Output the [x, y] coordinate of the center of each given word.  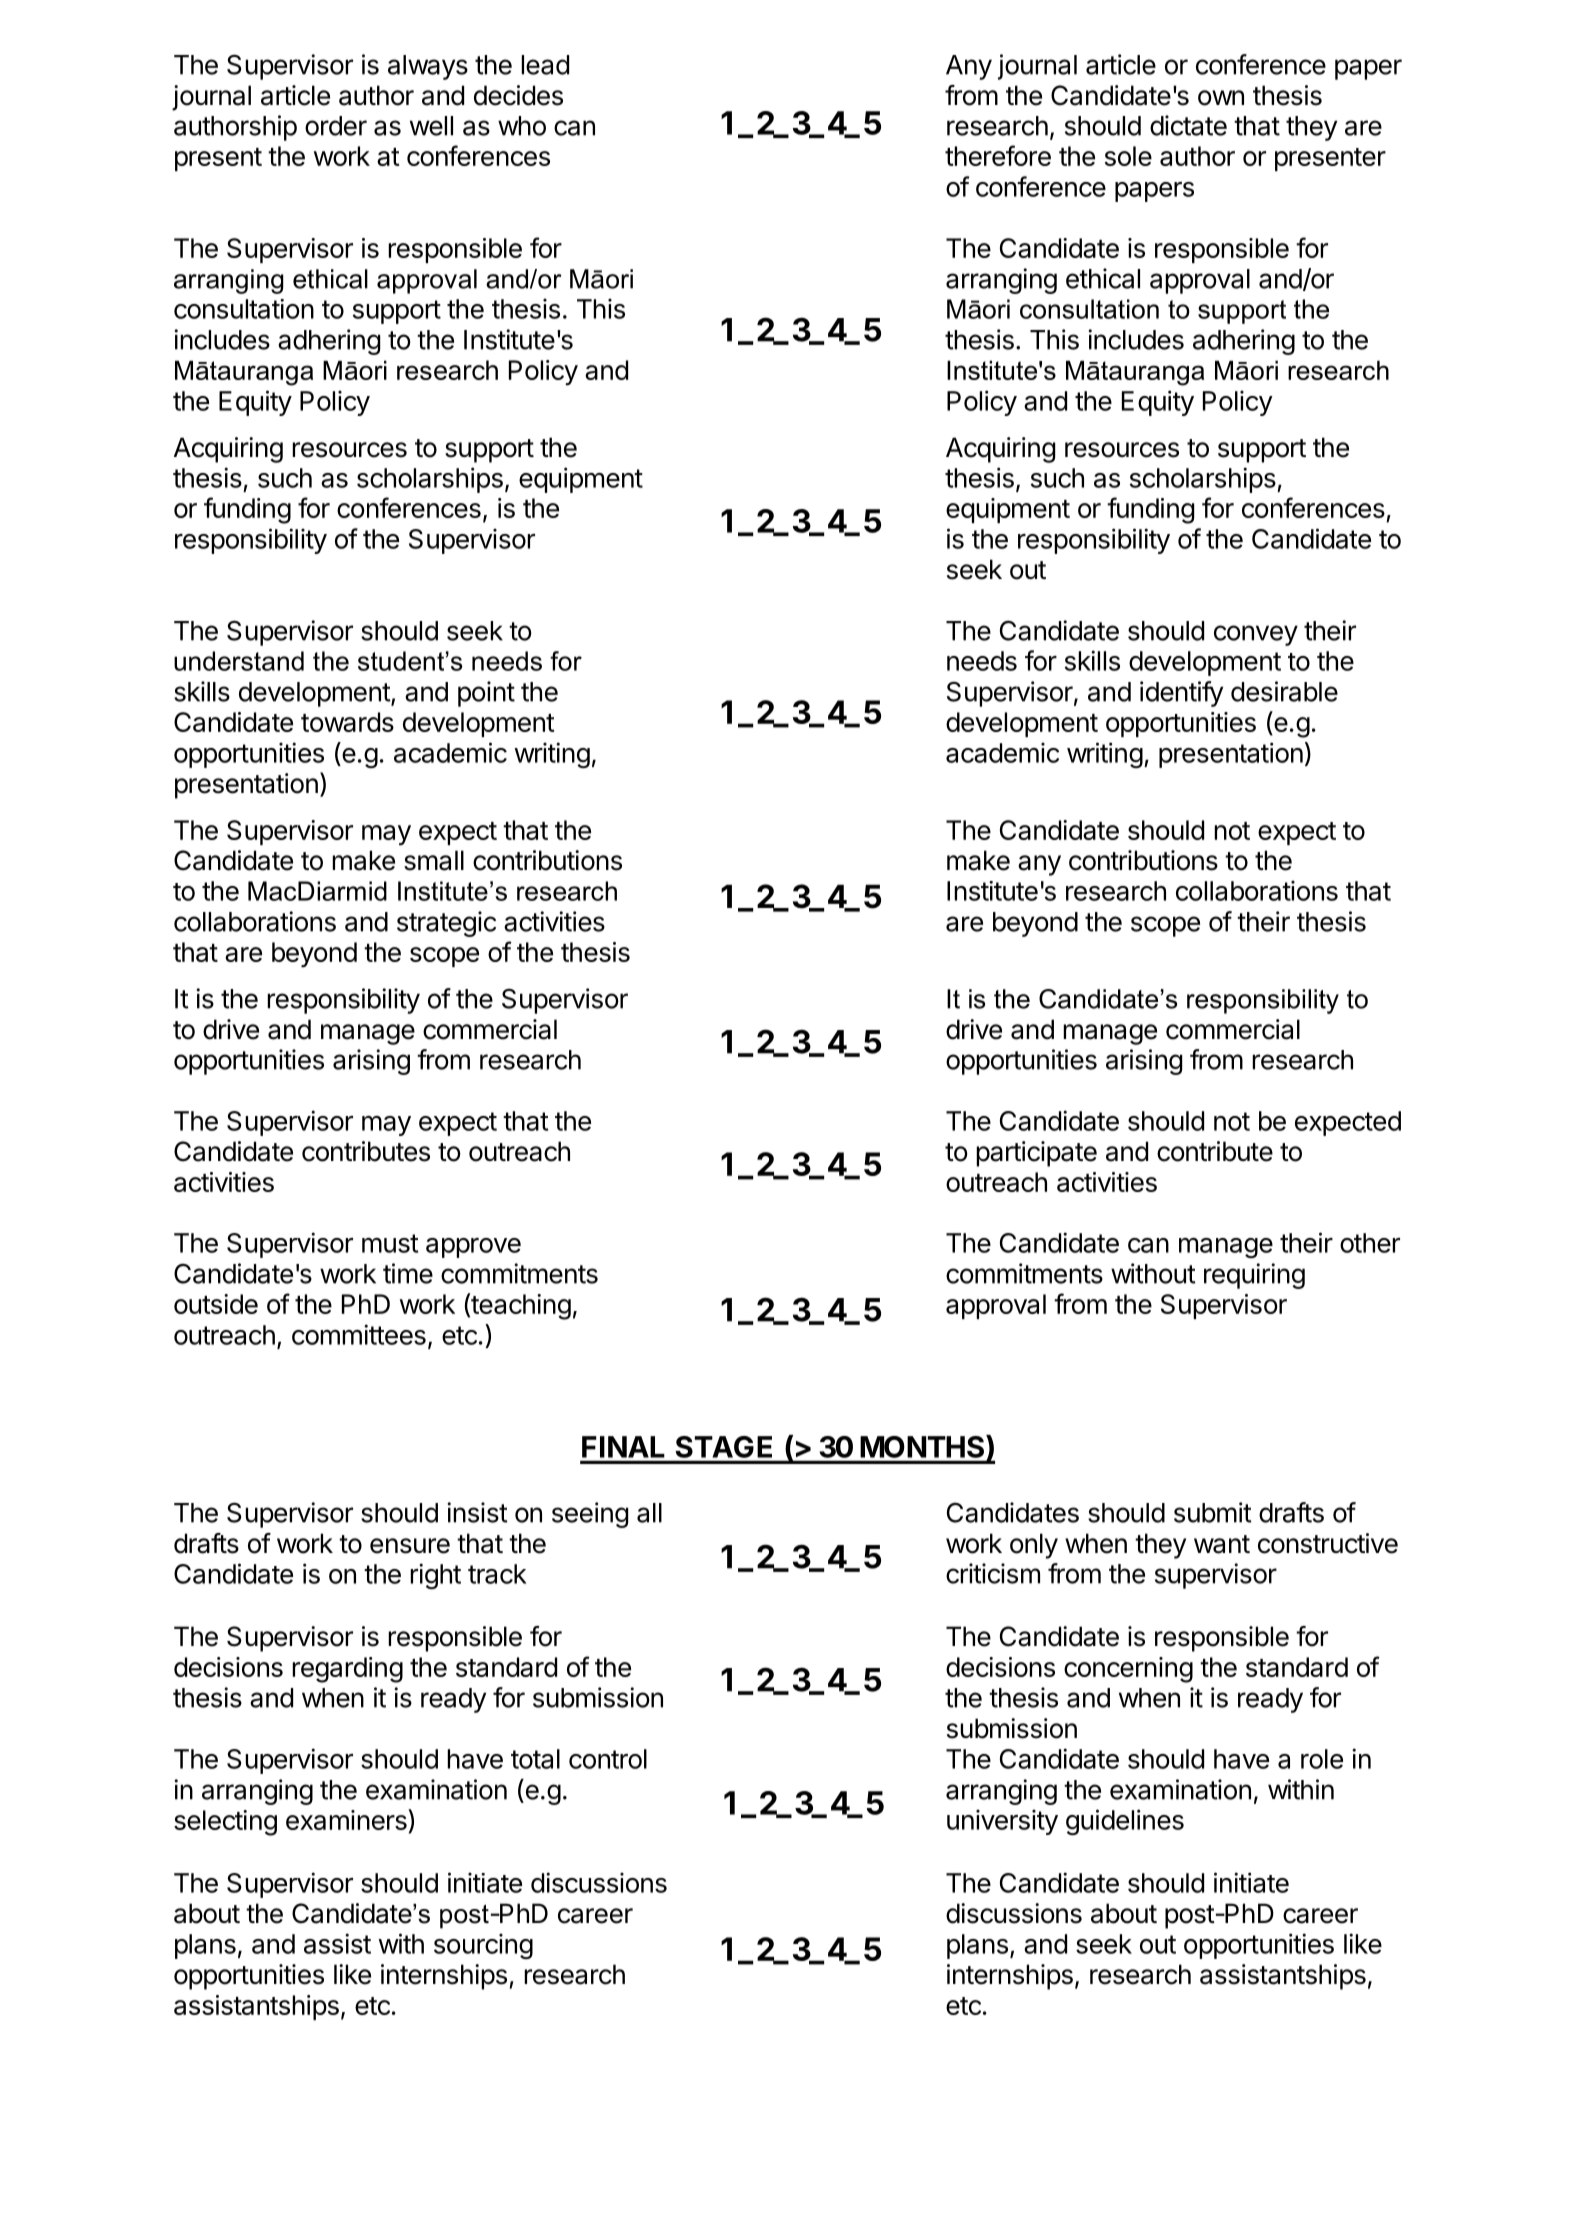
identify [1181, 694]
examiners [347, 1819]
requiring [1254, 1276]
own [1221, 98]
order [336, 126]
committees [359, 1334]
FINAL [623, 1447]
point [486, 694]
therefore [998, 155]
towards [347, 722]
